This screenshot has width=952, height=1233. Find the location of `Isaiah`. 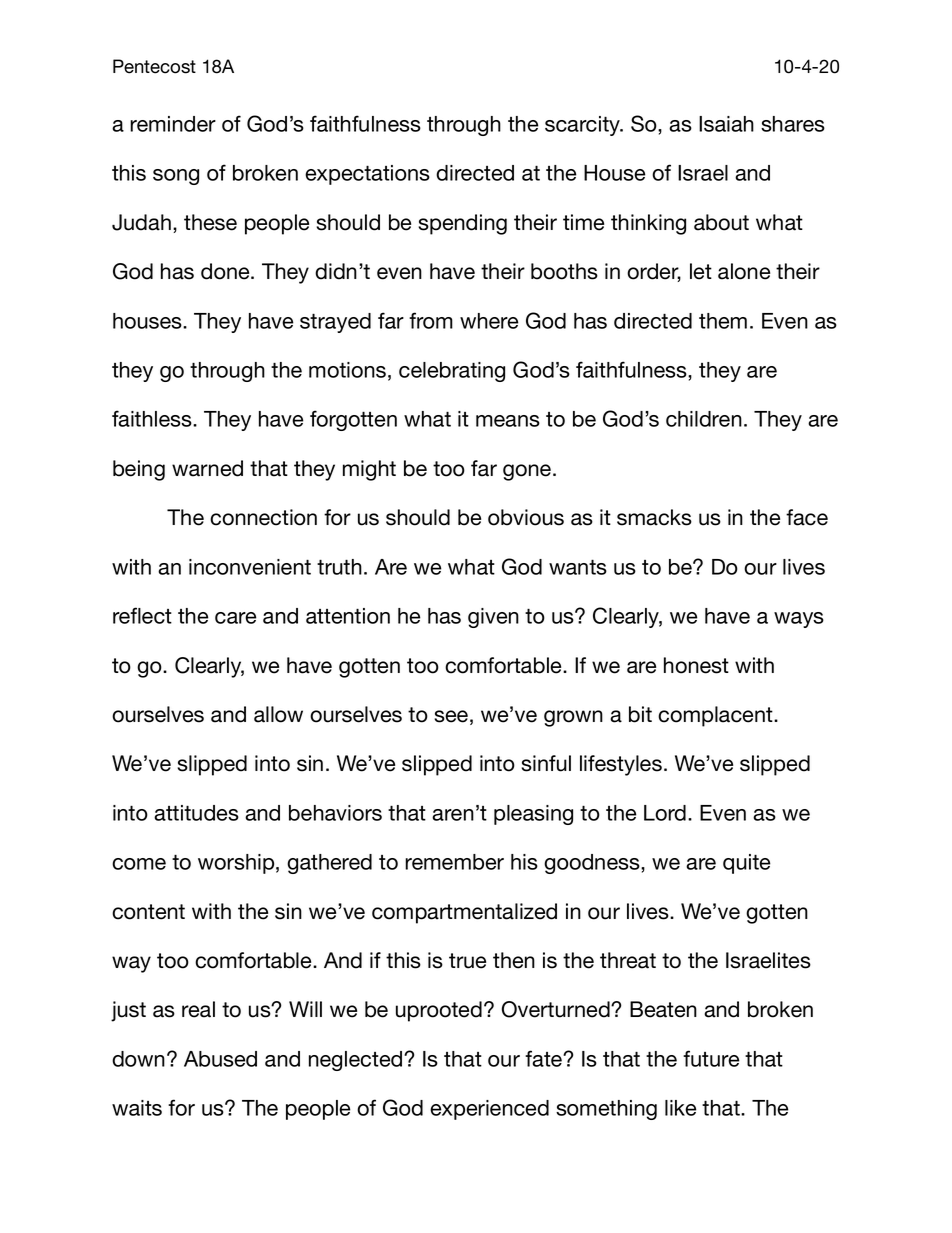

Isaiah is located at coordinates (726, 124).
